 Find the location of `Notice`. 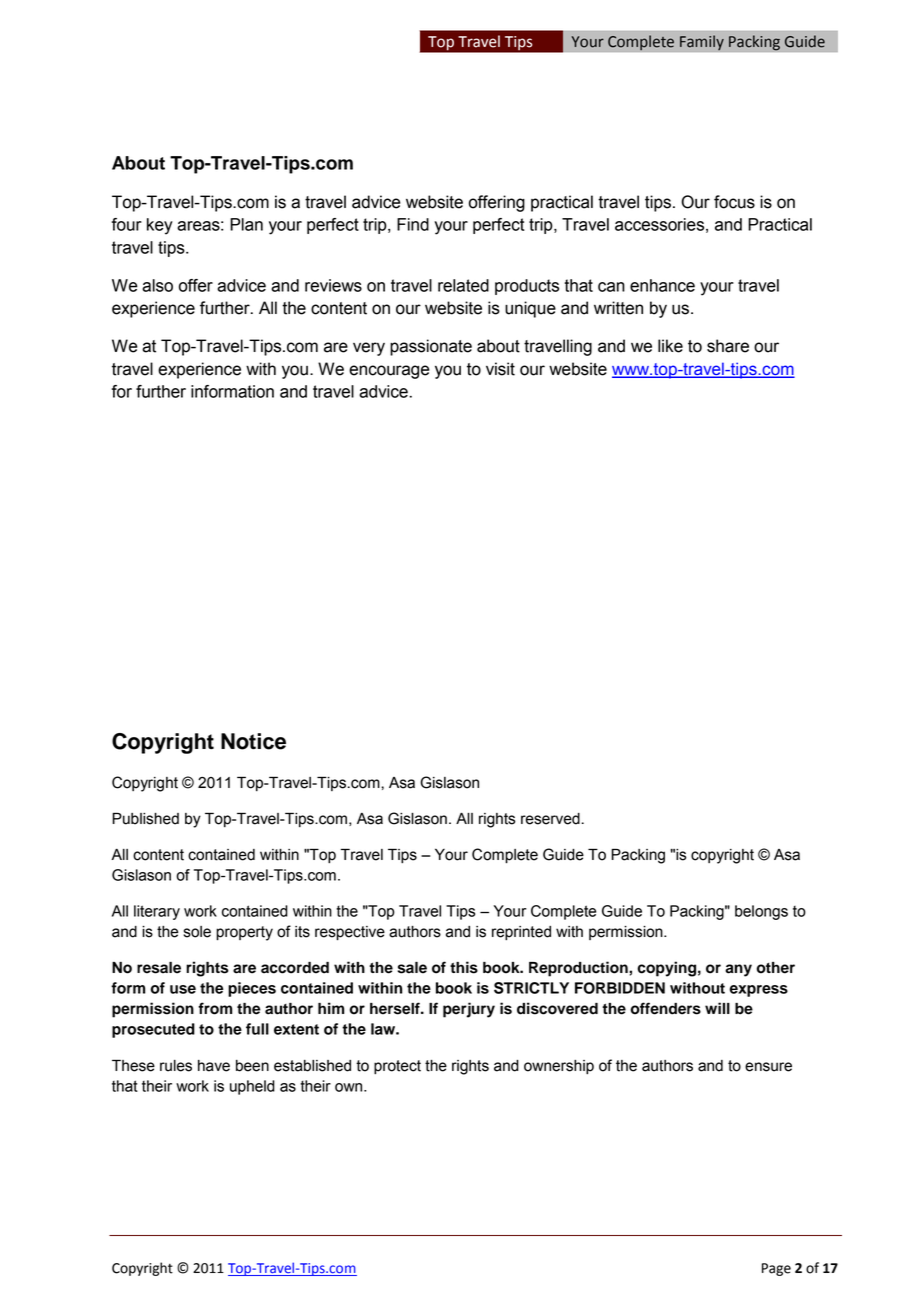

Notice is located at coordinates (253, 741).
